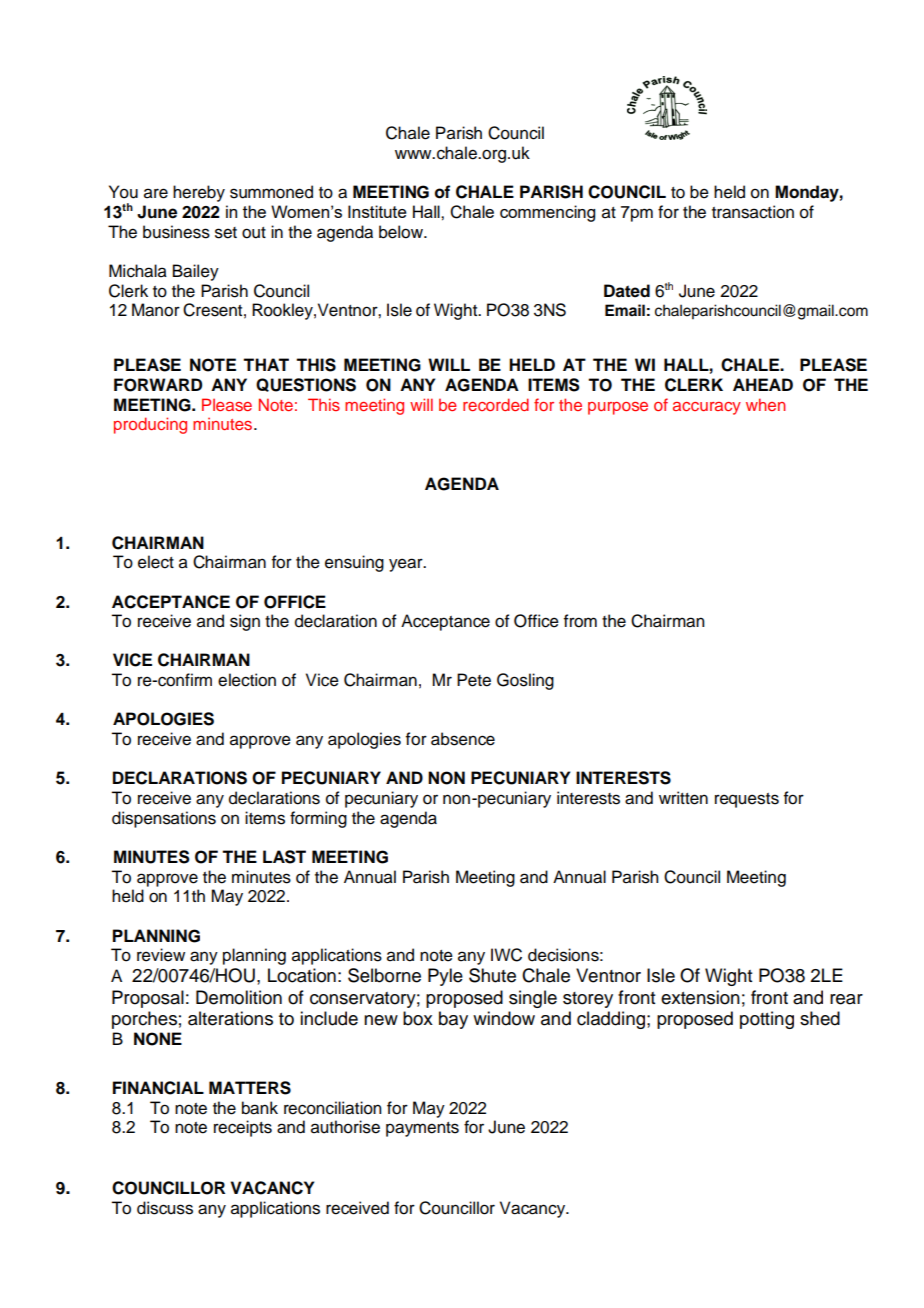  I want to click on payments, so click(422, 1129).
